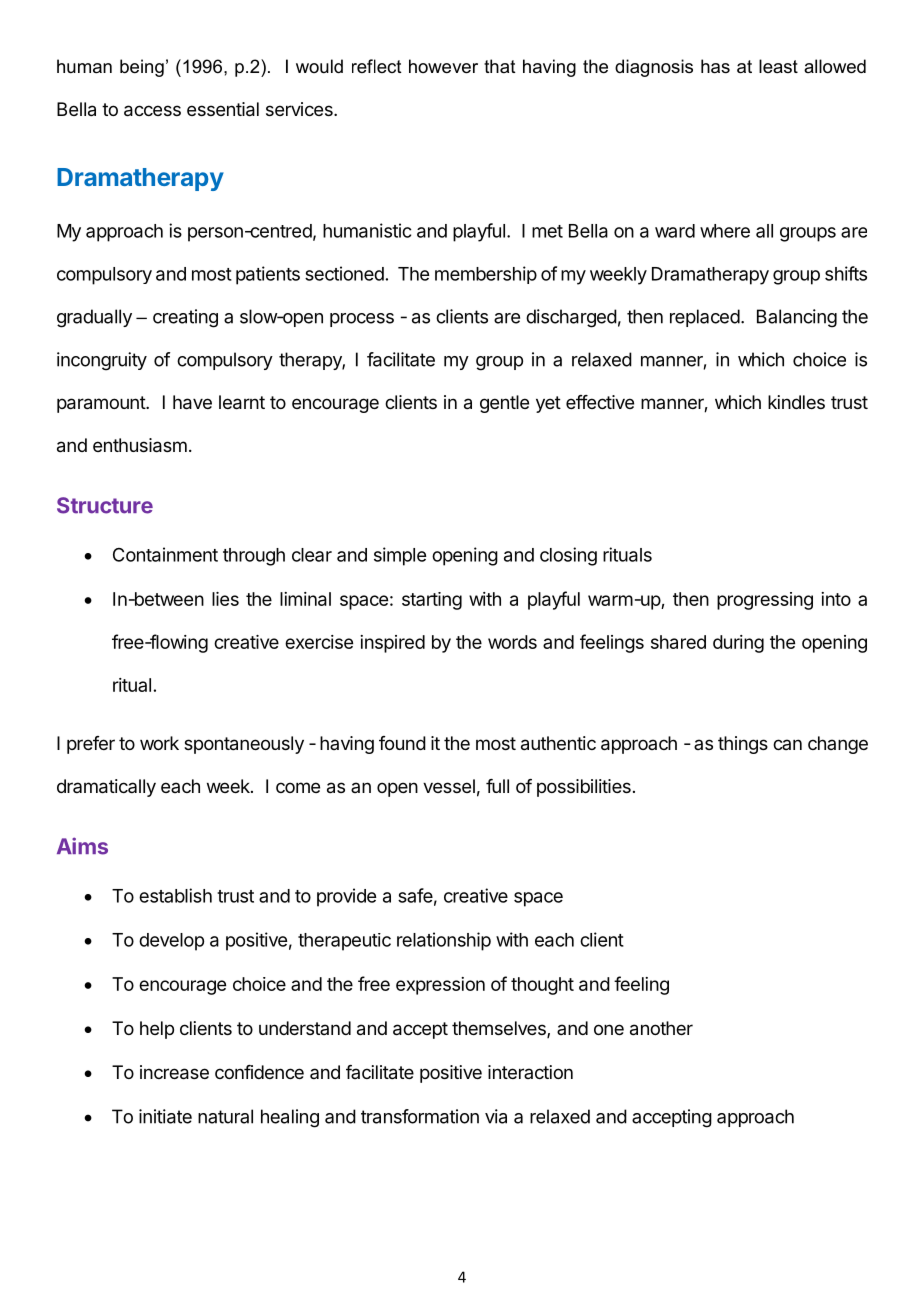  What do you see at coordinates (778, 66) in the document?
I see `least` at bounding box center [778, 66].
